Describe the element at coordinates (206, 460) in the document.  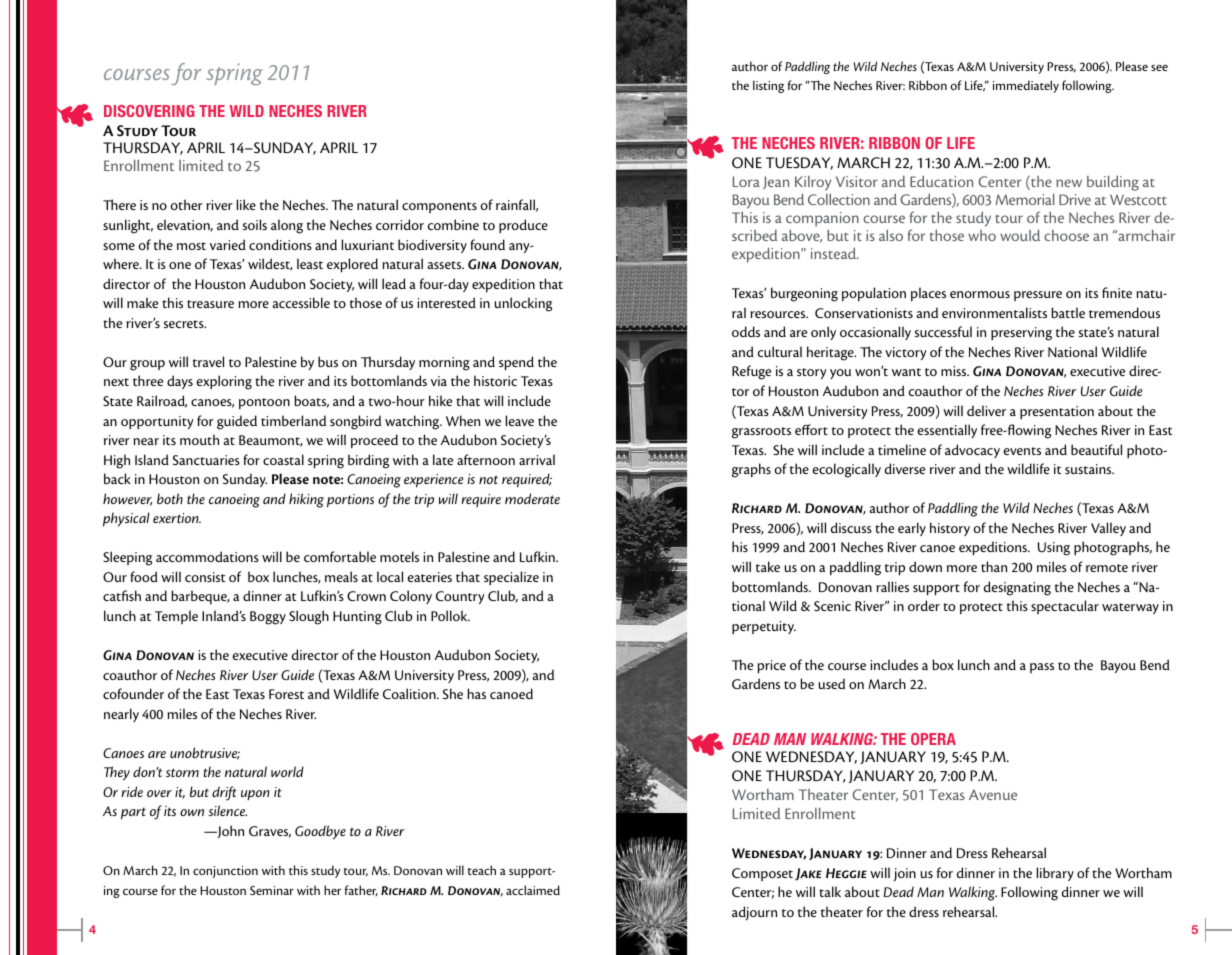
I see `Sanctuaries` at that location.
